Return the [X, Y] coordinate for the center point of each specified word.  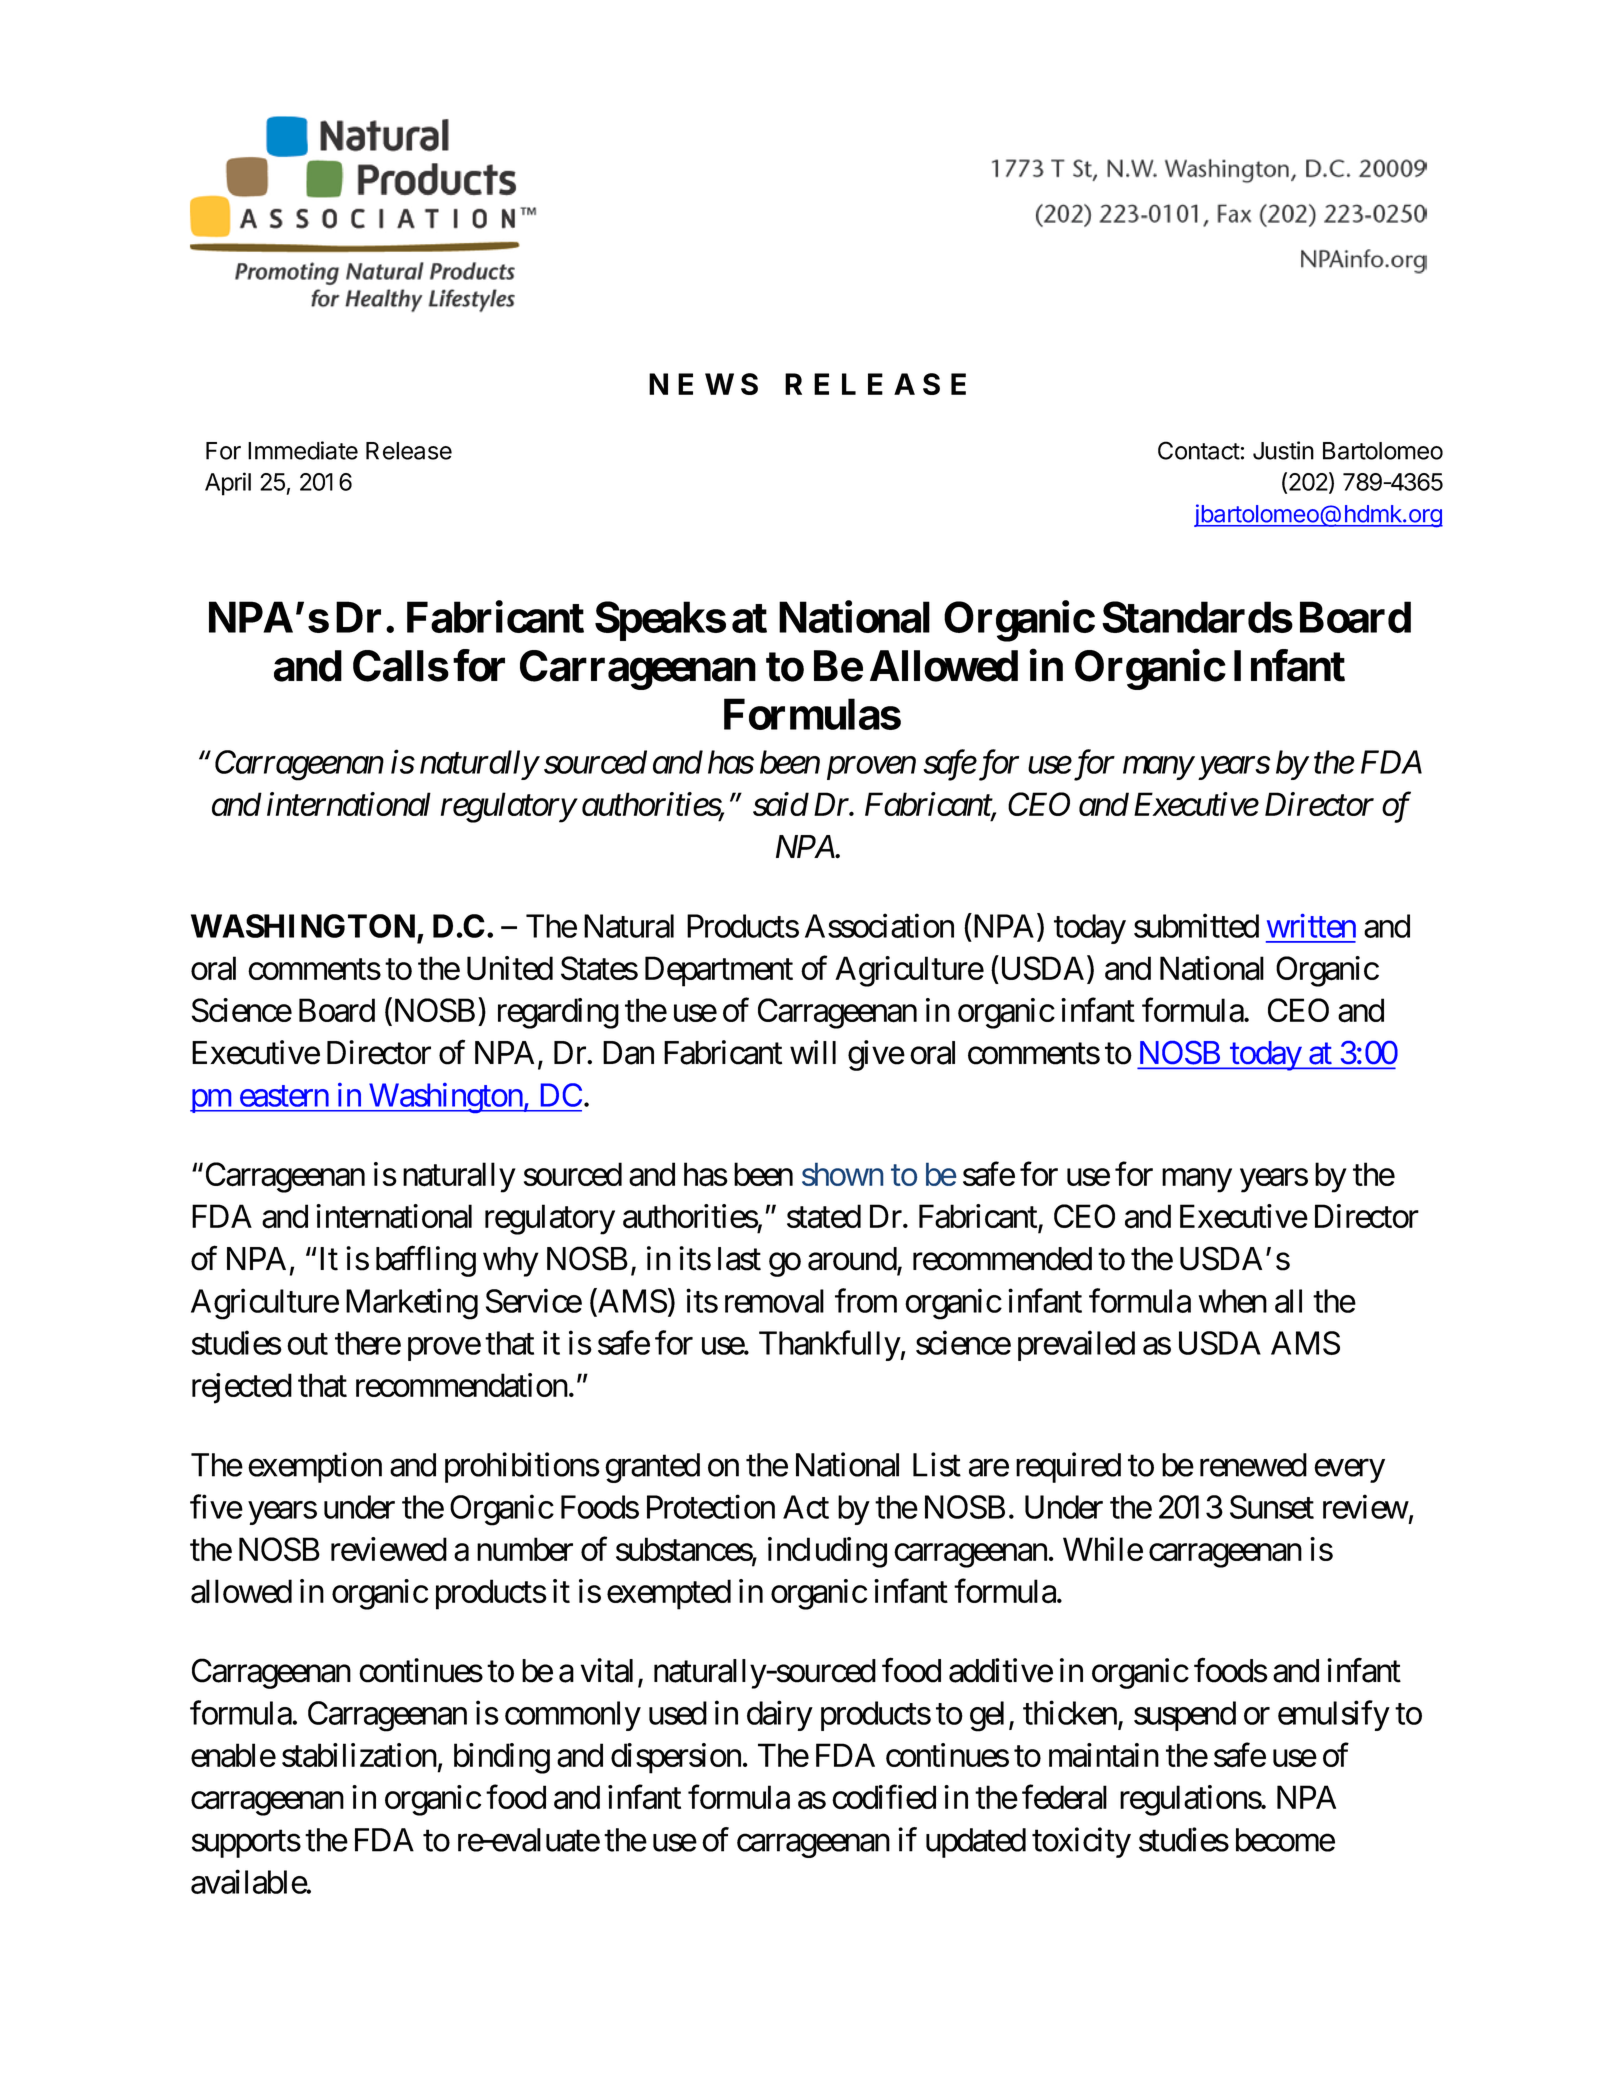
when [1232, 1301]
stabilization [359, 1755]
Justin [1283, 450]
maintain [1104, 1755]
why [511, 1262]
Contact [1199, 450]
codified [884, 1797]
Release [409, 451]
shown [843, 1174]
